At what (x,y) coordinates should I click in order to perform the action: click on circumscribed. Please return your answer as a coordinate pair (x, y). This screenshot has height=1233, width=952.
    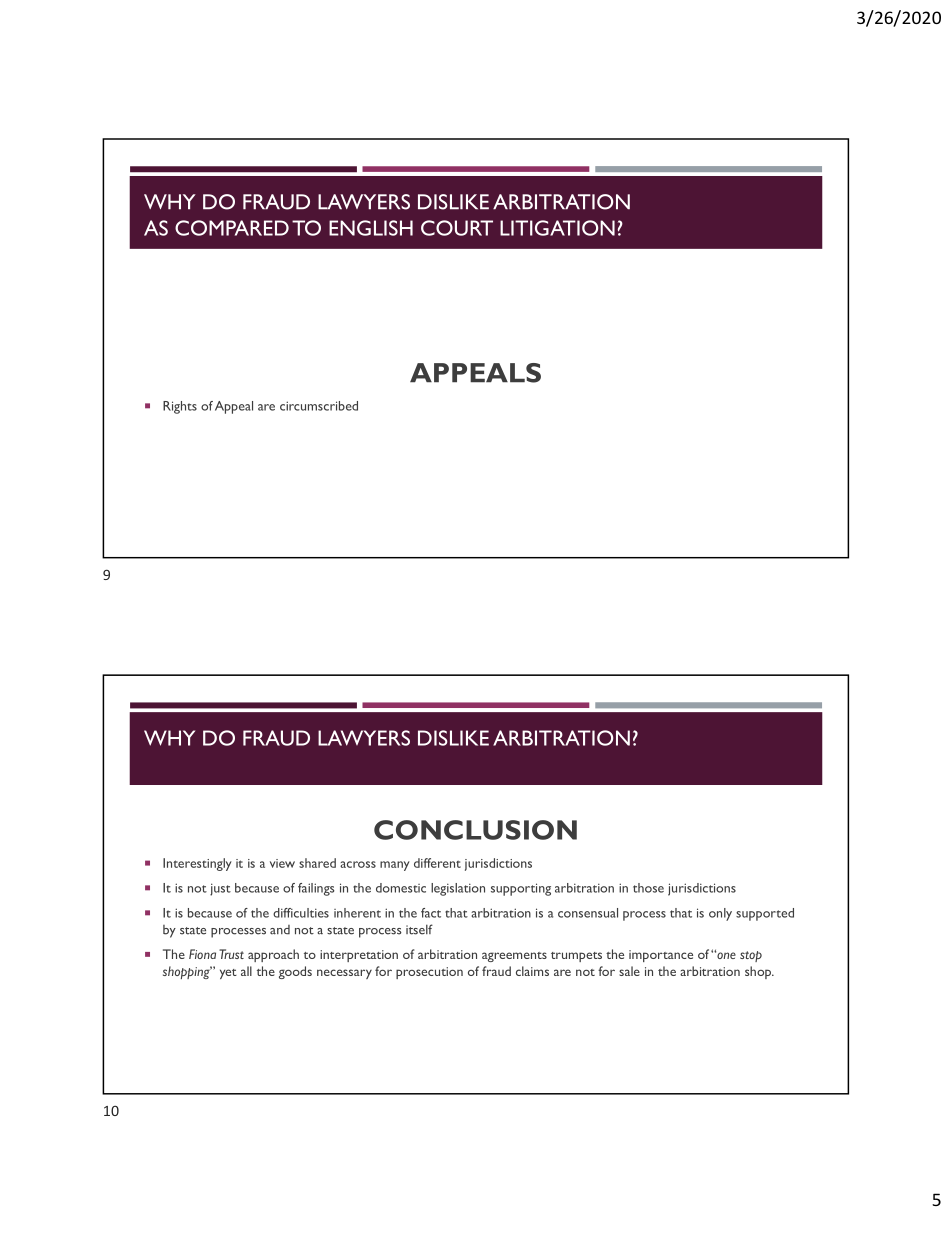
    Looking at the image, I should click on (319, 406).
